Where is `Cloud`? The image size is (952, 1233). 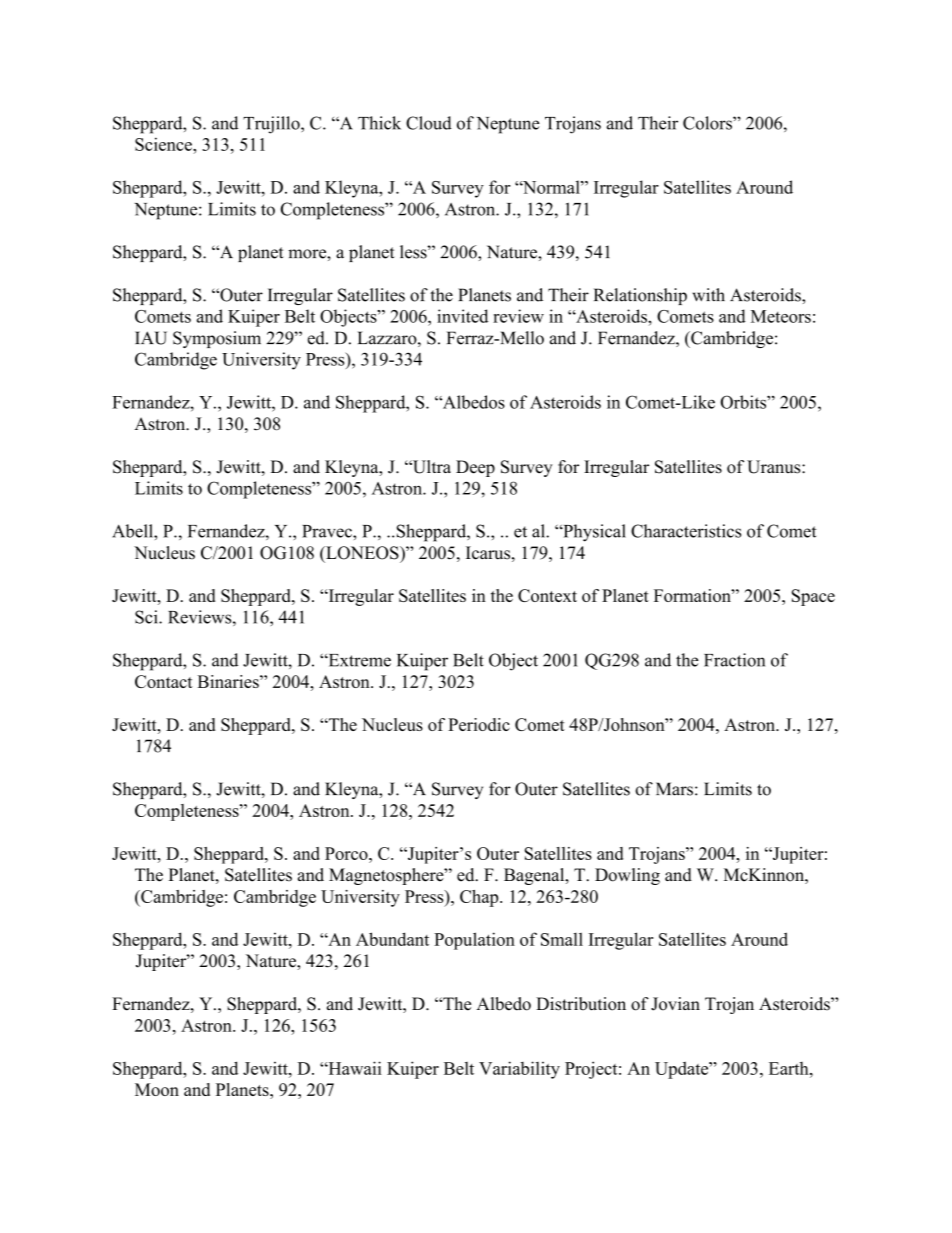
Cloud is located at coordinates (429, 123).
